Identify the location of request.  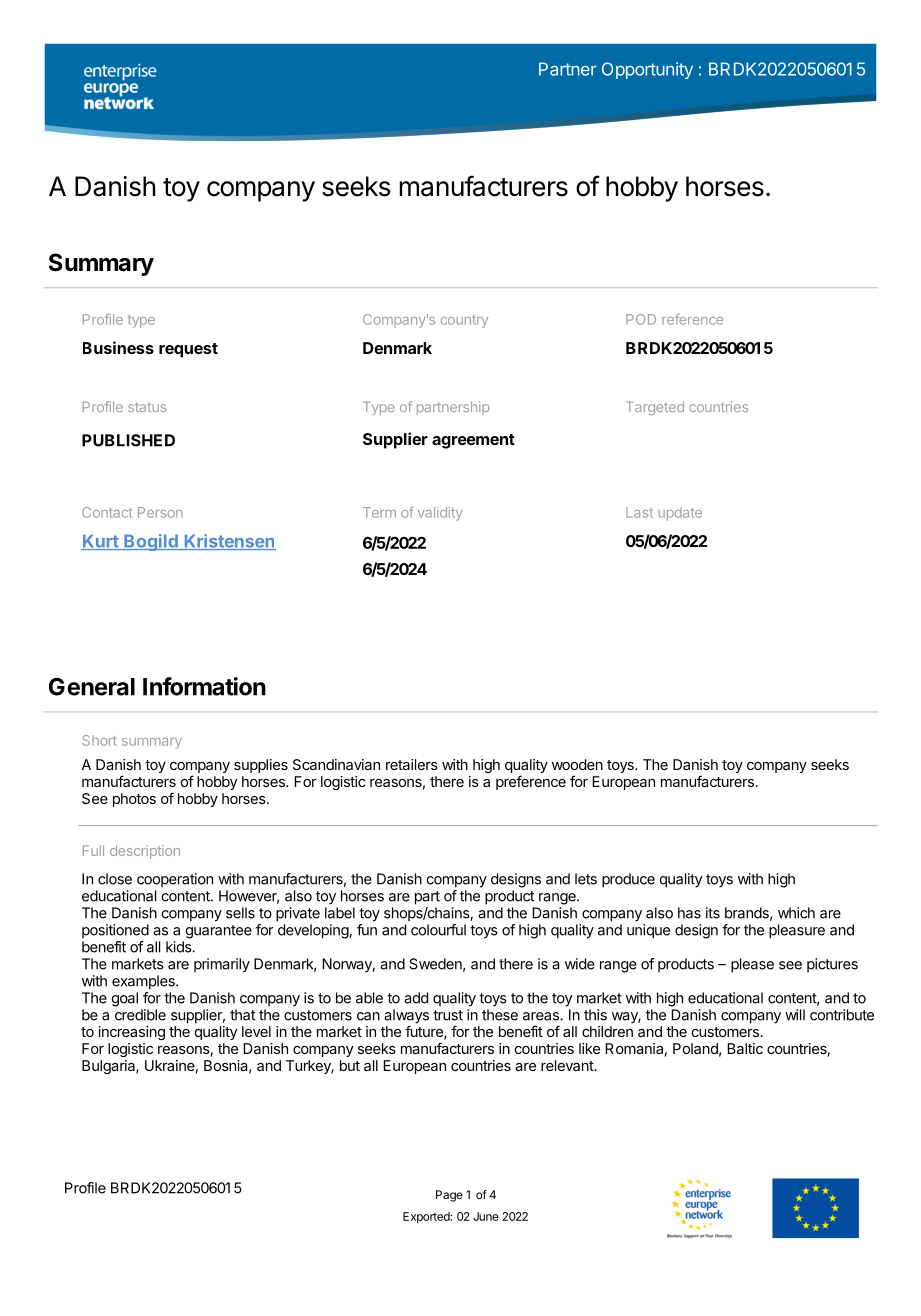
(188, 350).
